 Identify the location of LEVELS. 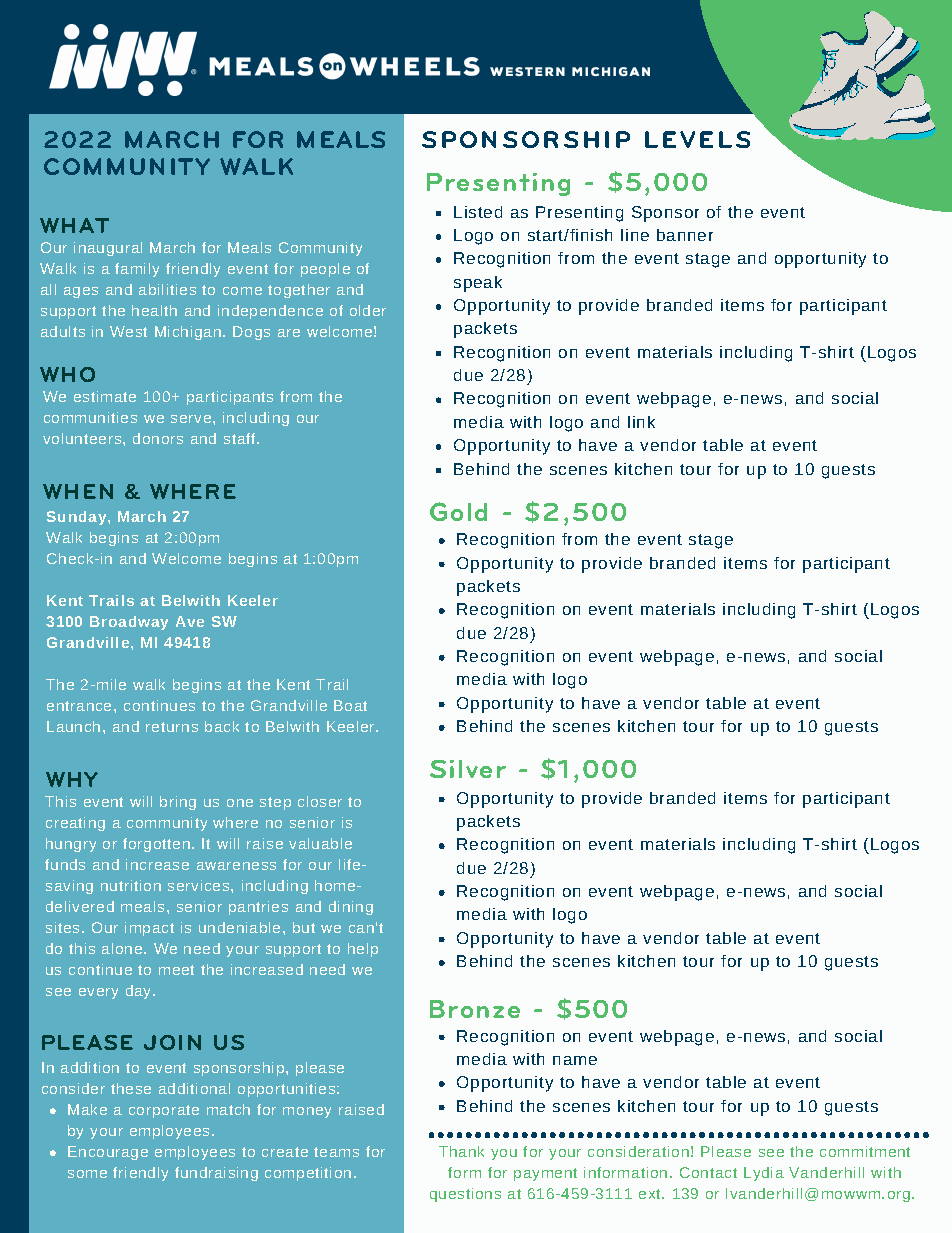
(697, 139).
